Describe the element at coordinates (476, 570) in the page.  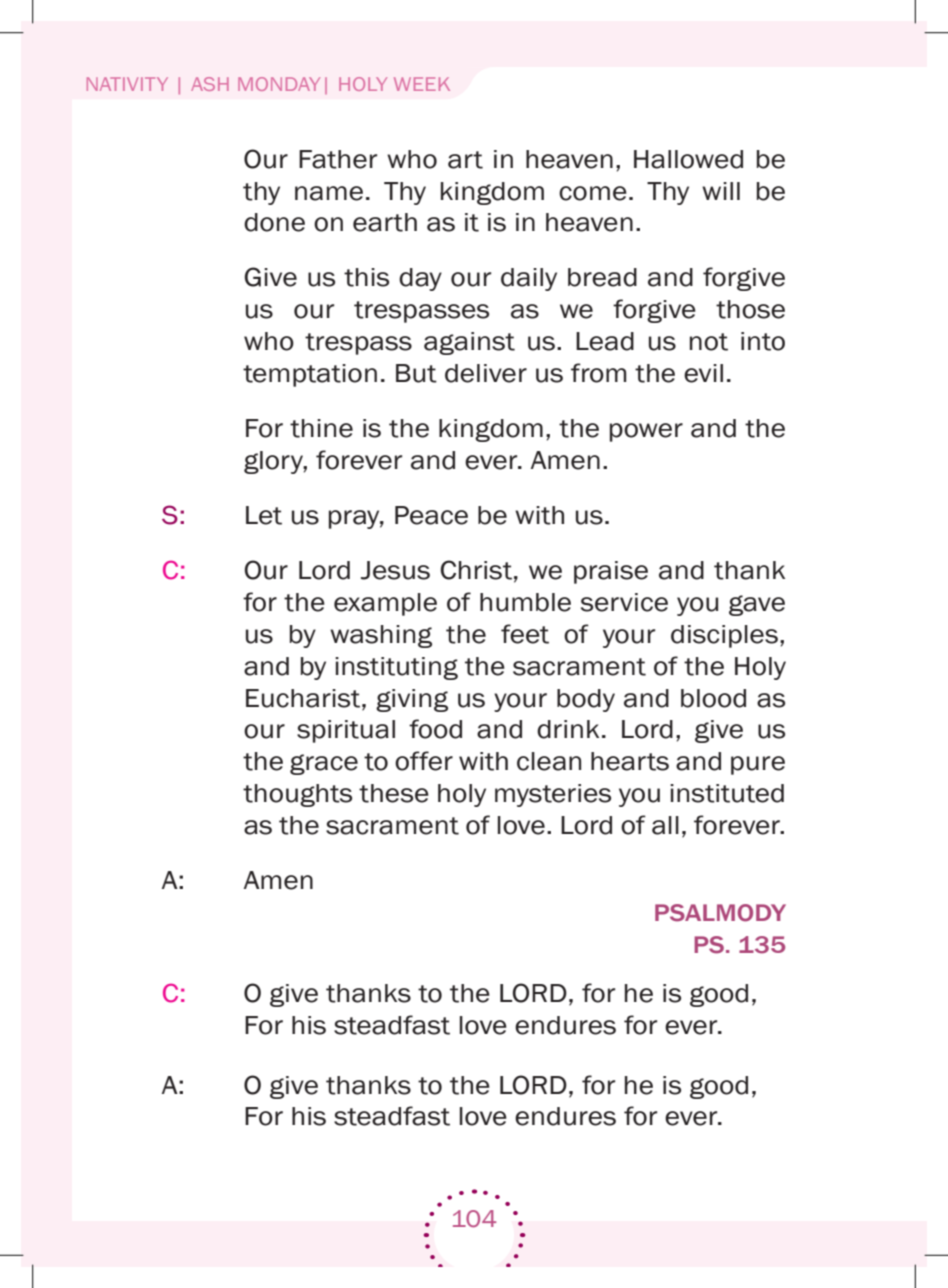
I see `Christ` at that location.
